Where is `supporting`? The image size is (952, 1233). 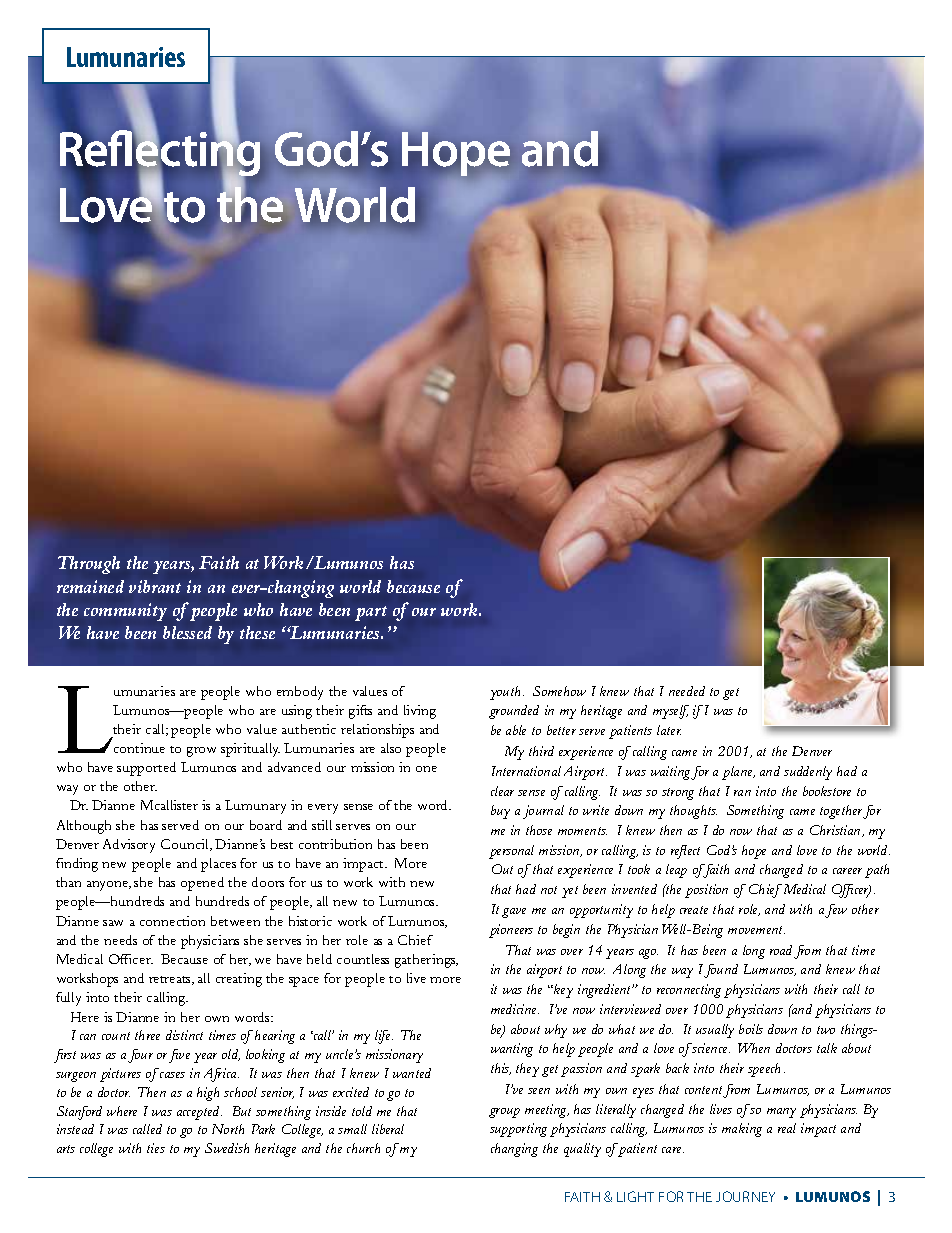 supporting is located at coordinates (518, 1130).
